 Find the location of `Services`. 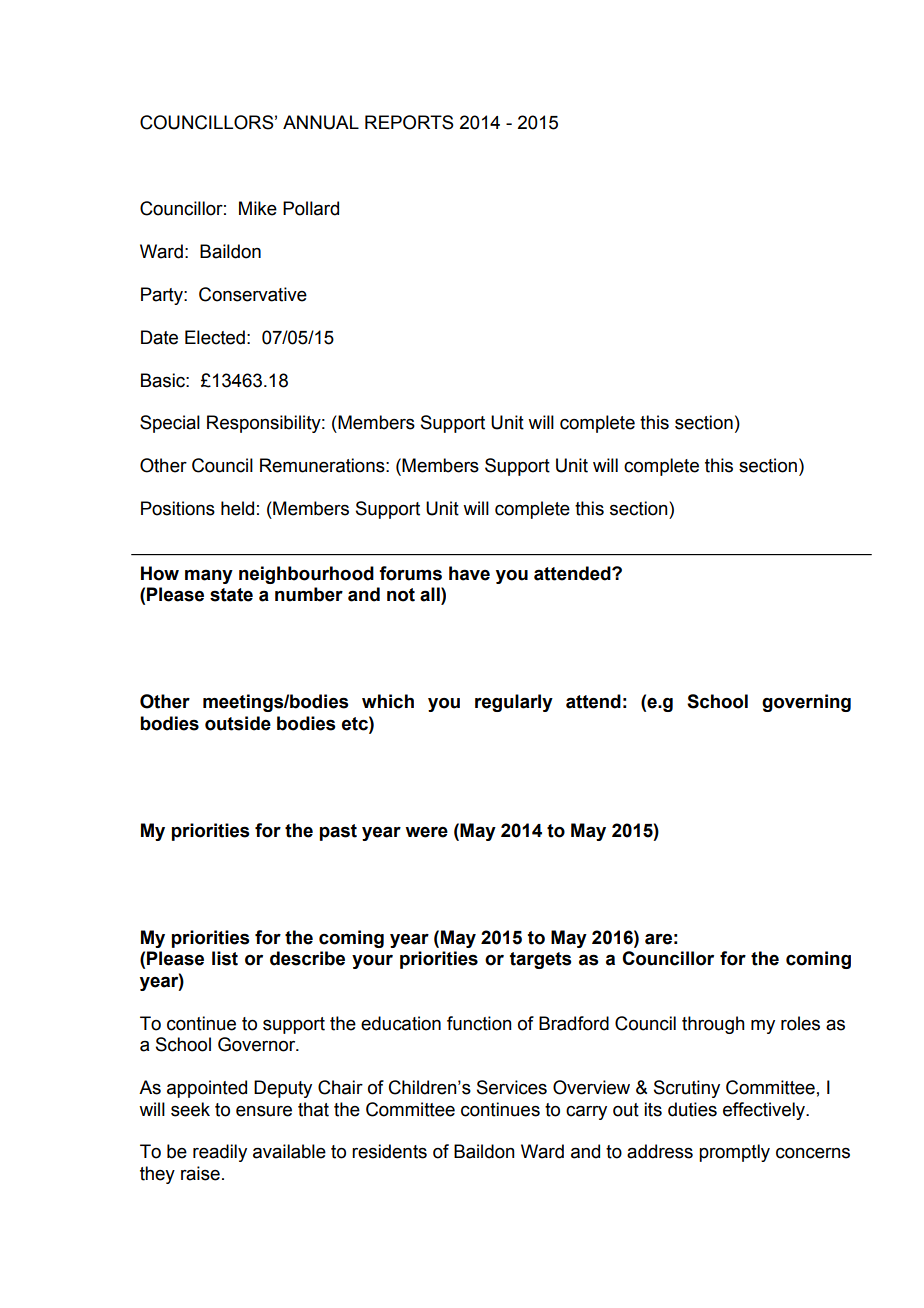

Services is located at coordinates (512, 1087).
